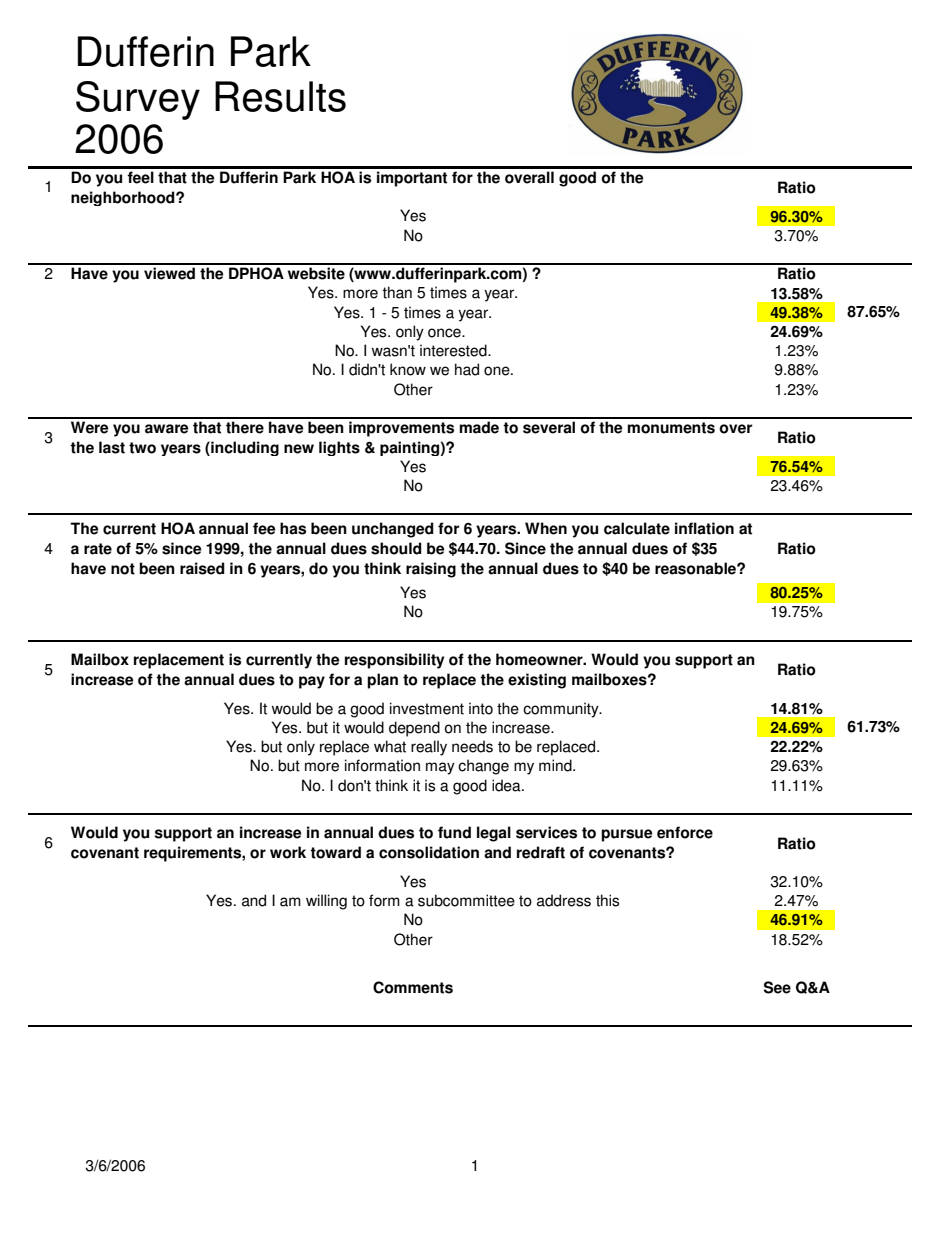 Image resolution: width=952 pixels, height=1233 pixels. I want to click on See, so click(777, 987).
